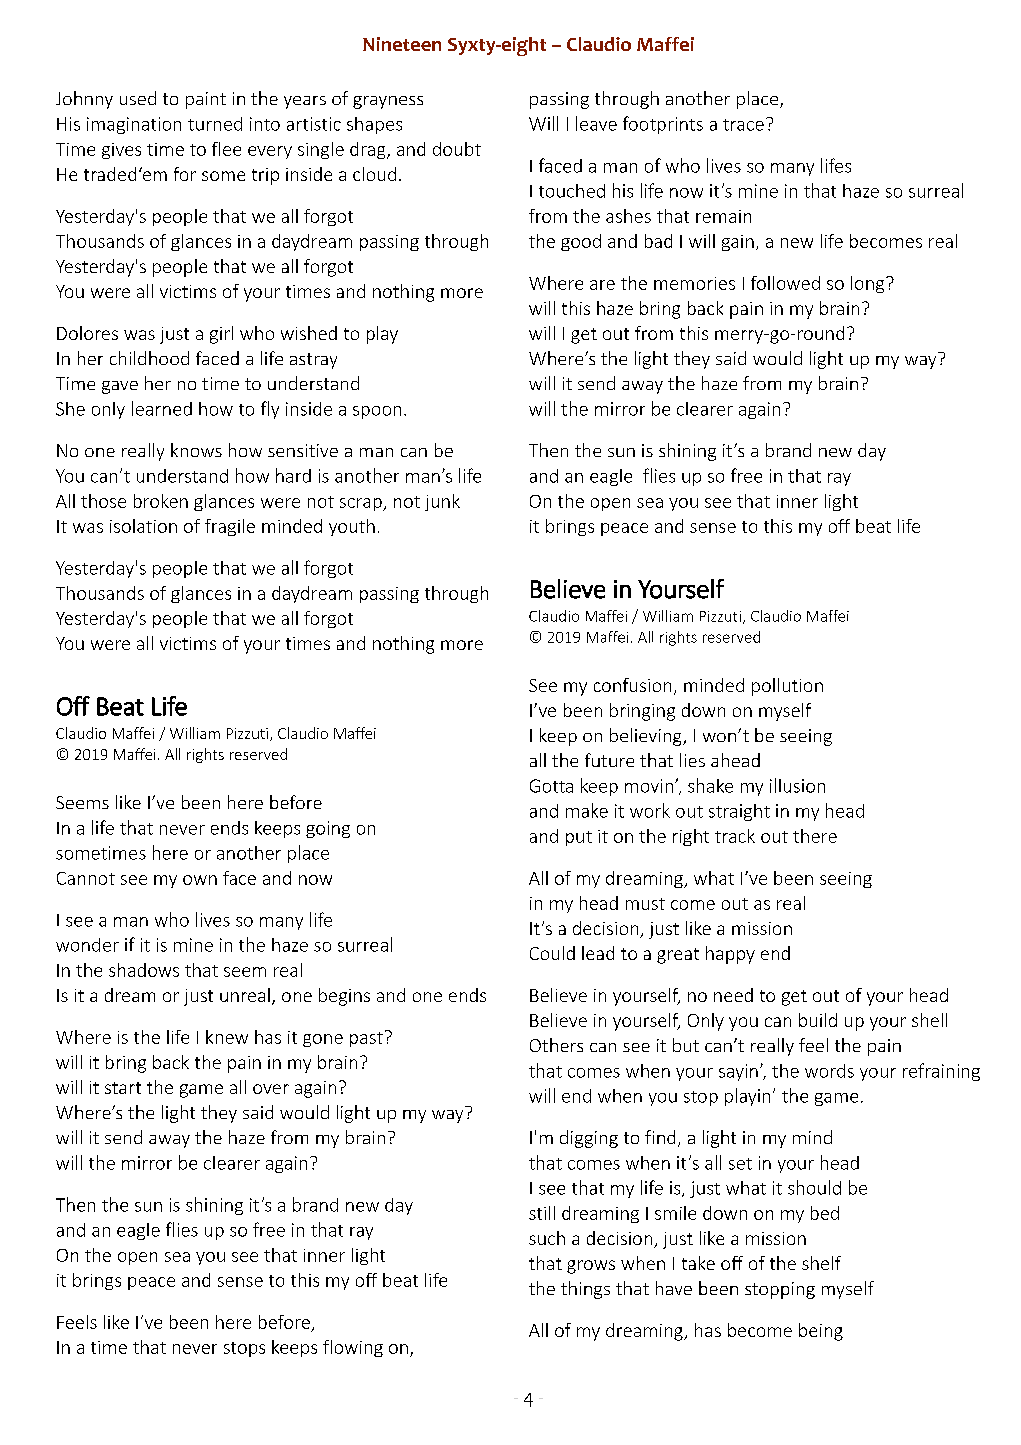  Describe the element at coordinates (585, 1290) in the screenshot. I see `things` at that location.
